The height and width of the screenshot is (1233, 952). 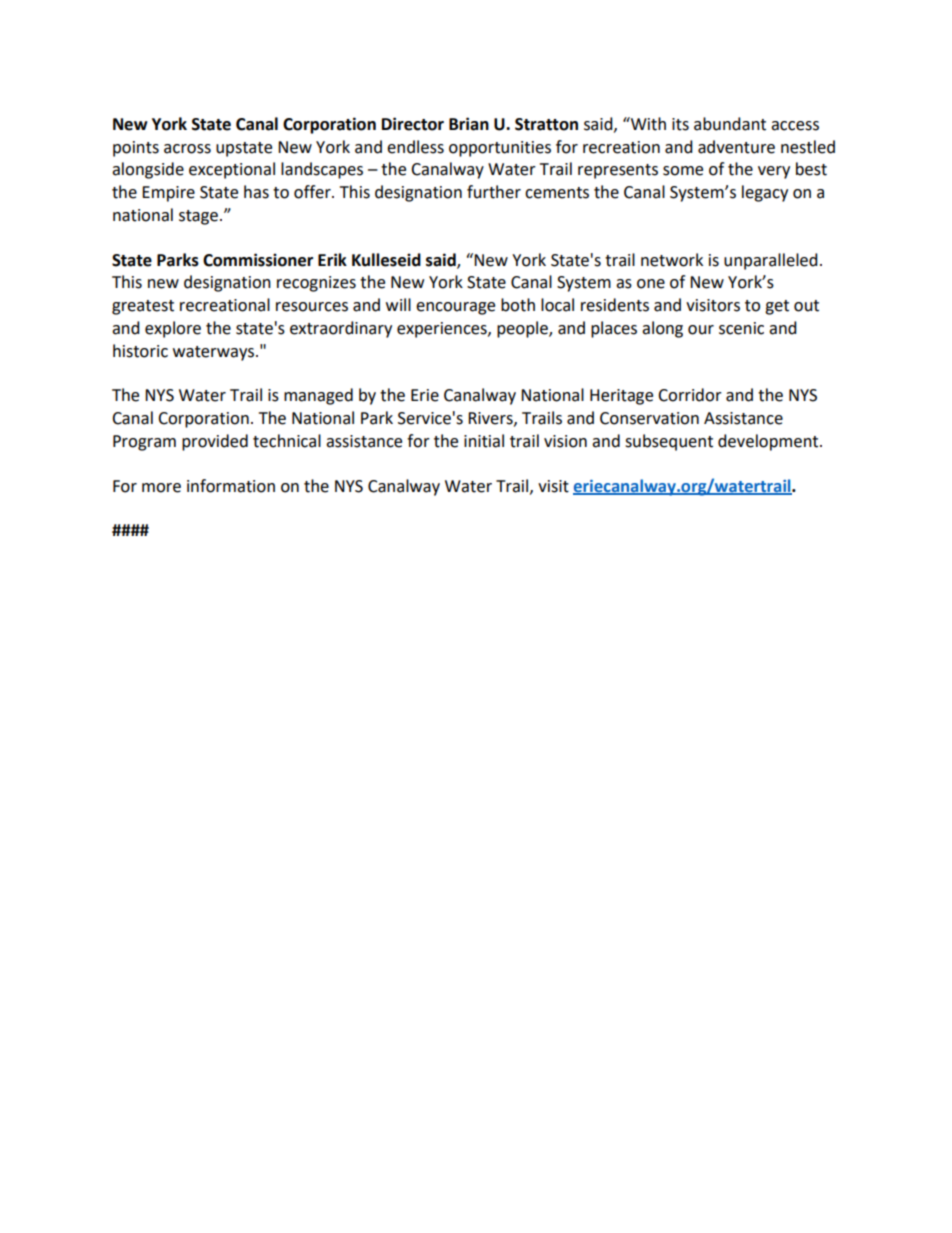 I want to click on people, so click(x=523, y=329).
